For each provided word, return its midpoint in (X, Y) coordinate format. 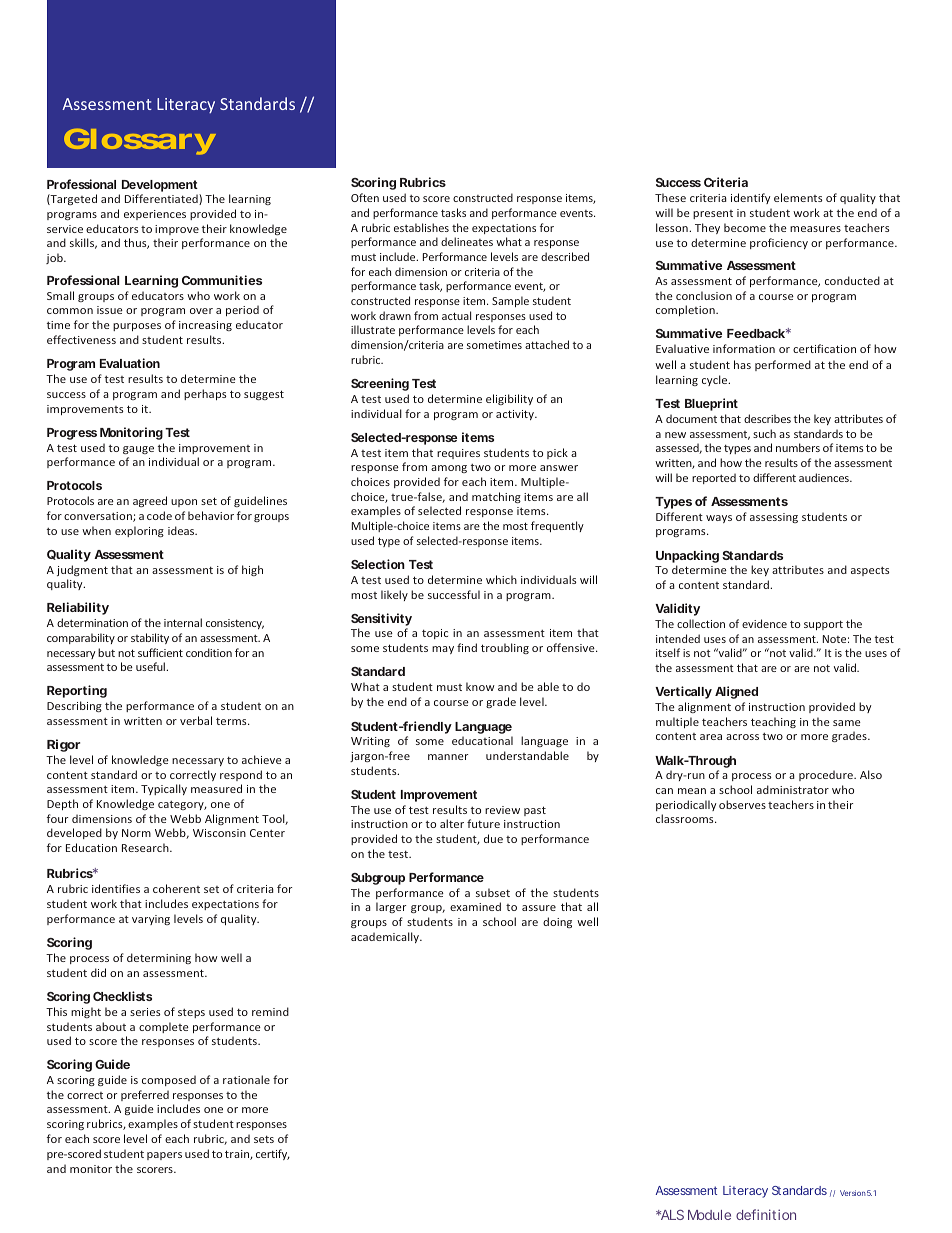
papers (164, 1156)
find (467, 647)
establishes (421, 227)
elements (798, 197)
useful (151, 666)
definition (766, 1214)
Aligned (736, 692)
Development (160, 186)
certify (273, 1154)
